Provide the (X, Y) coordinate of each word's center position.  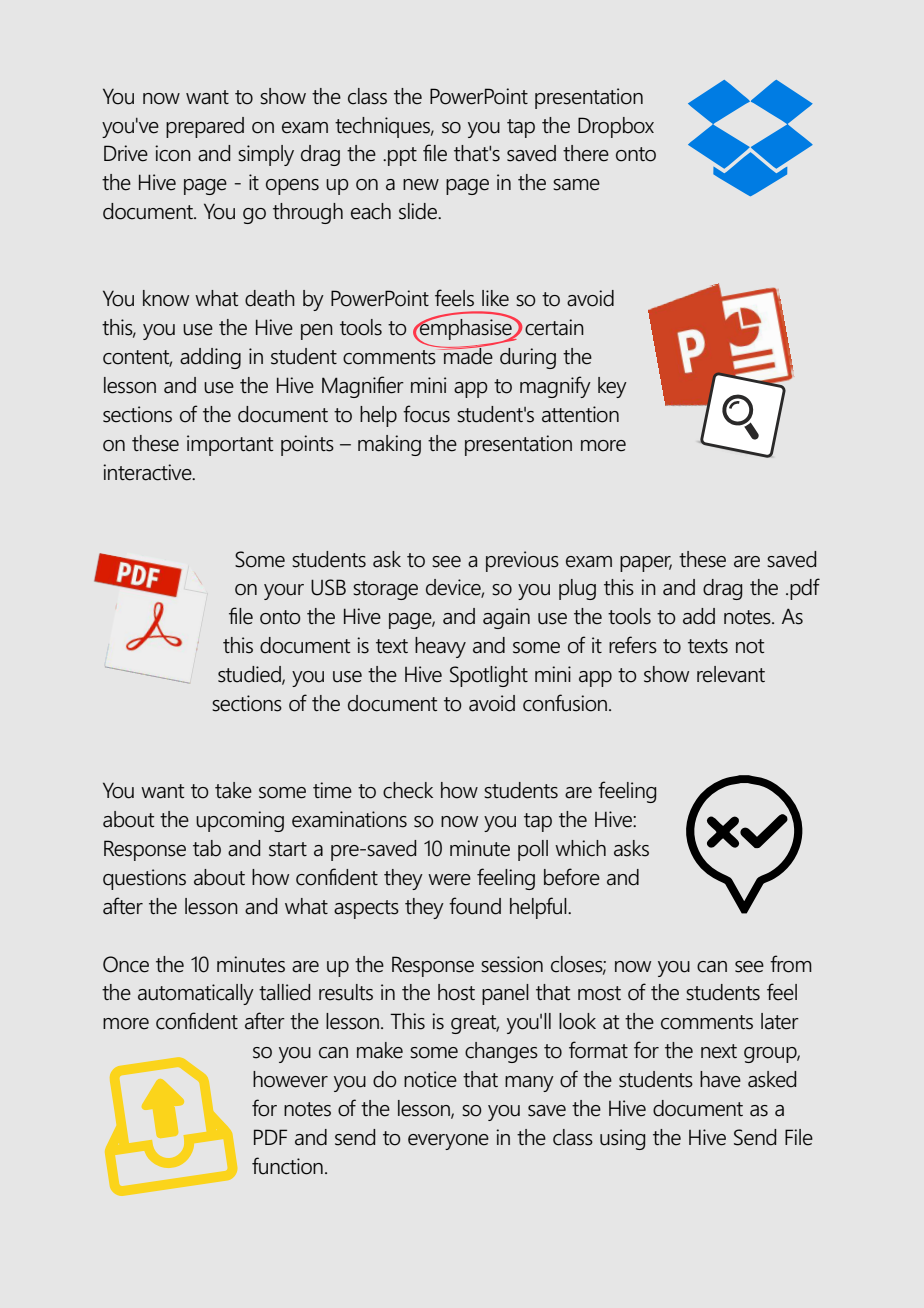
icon (173, 153)
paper (646, 564)
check (408, 790)
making (389, 445)
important (230, 445)
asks (631, 848)
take (233, 790)
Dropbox (616, 127)
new (421, 185)
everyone (448, 1142)
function (287, 1166)
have (720, 1079)
